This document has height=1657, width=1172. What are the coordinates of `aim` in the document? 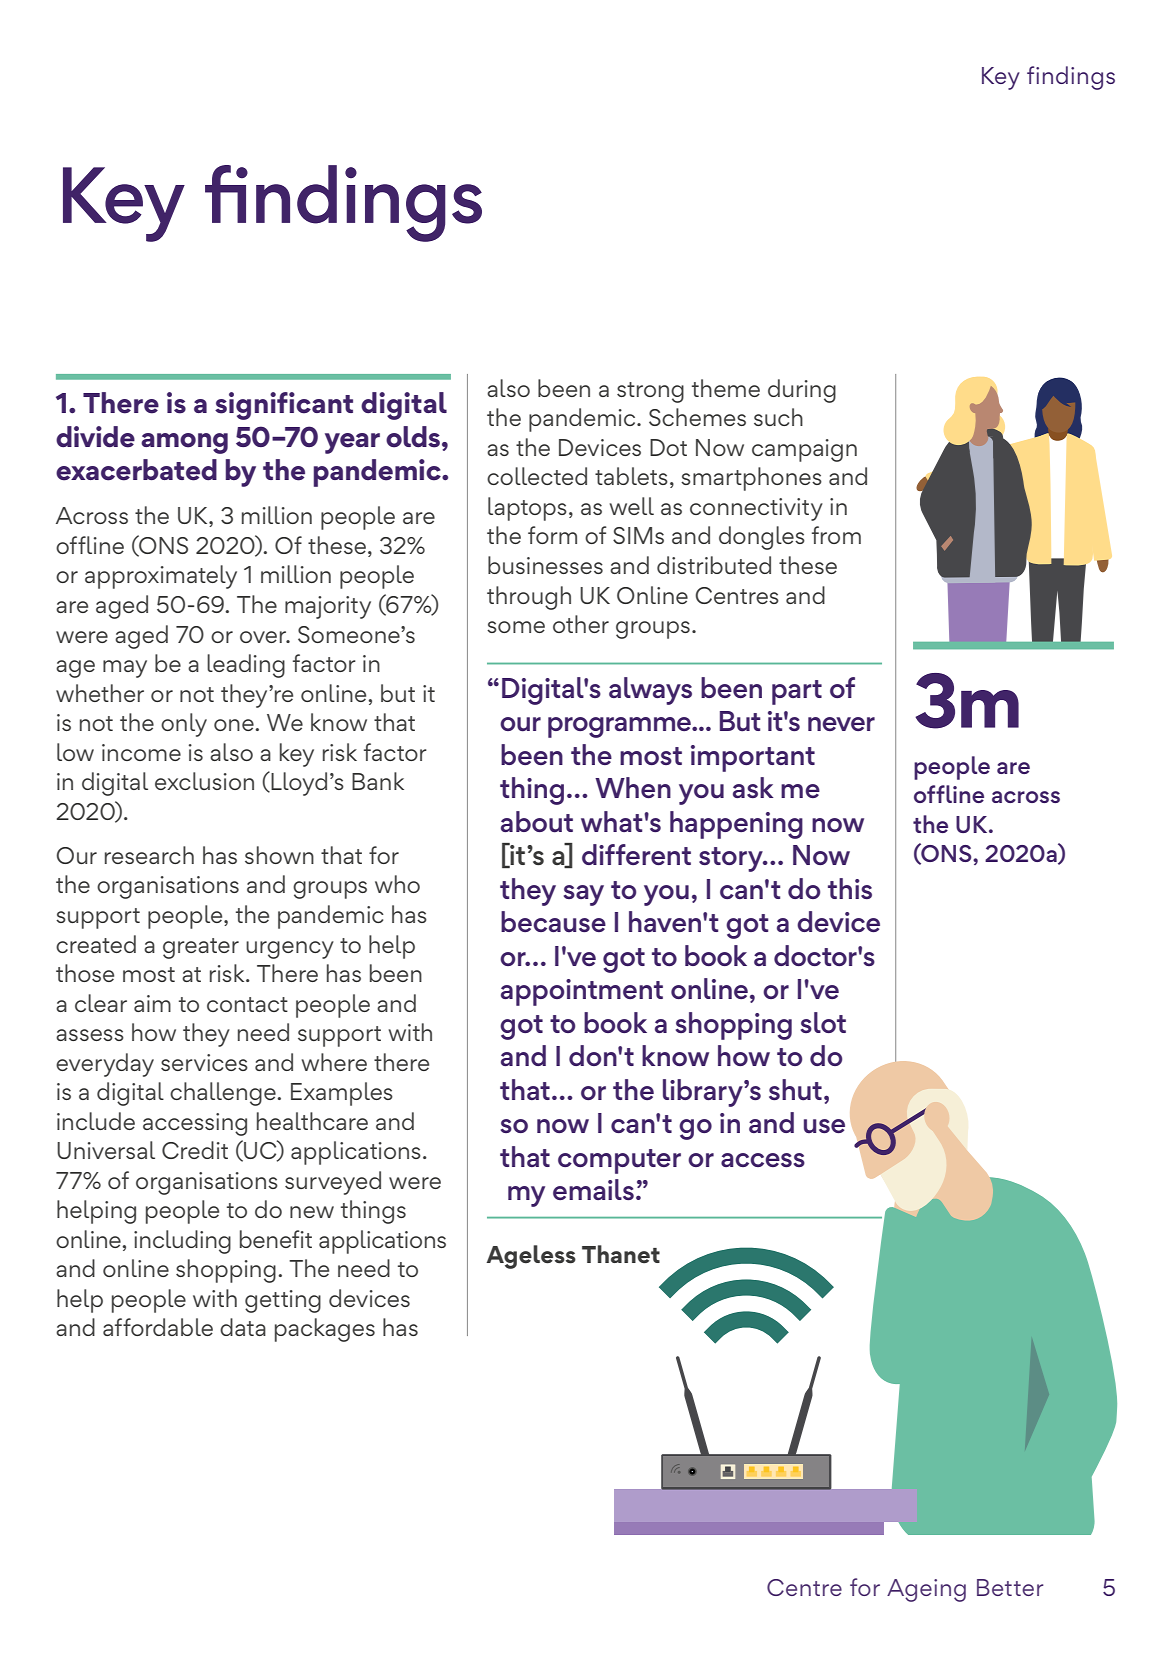 It's located at (152, 1003).
